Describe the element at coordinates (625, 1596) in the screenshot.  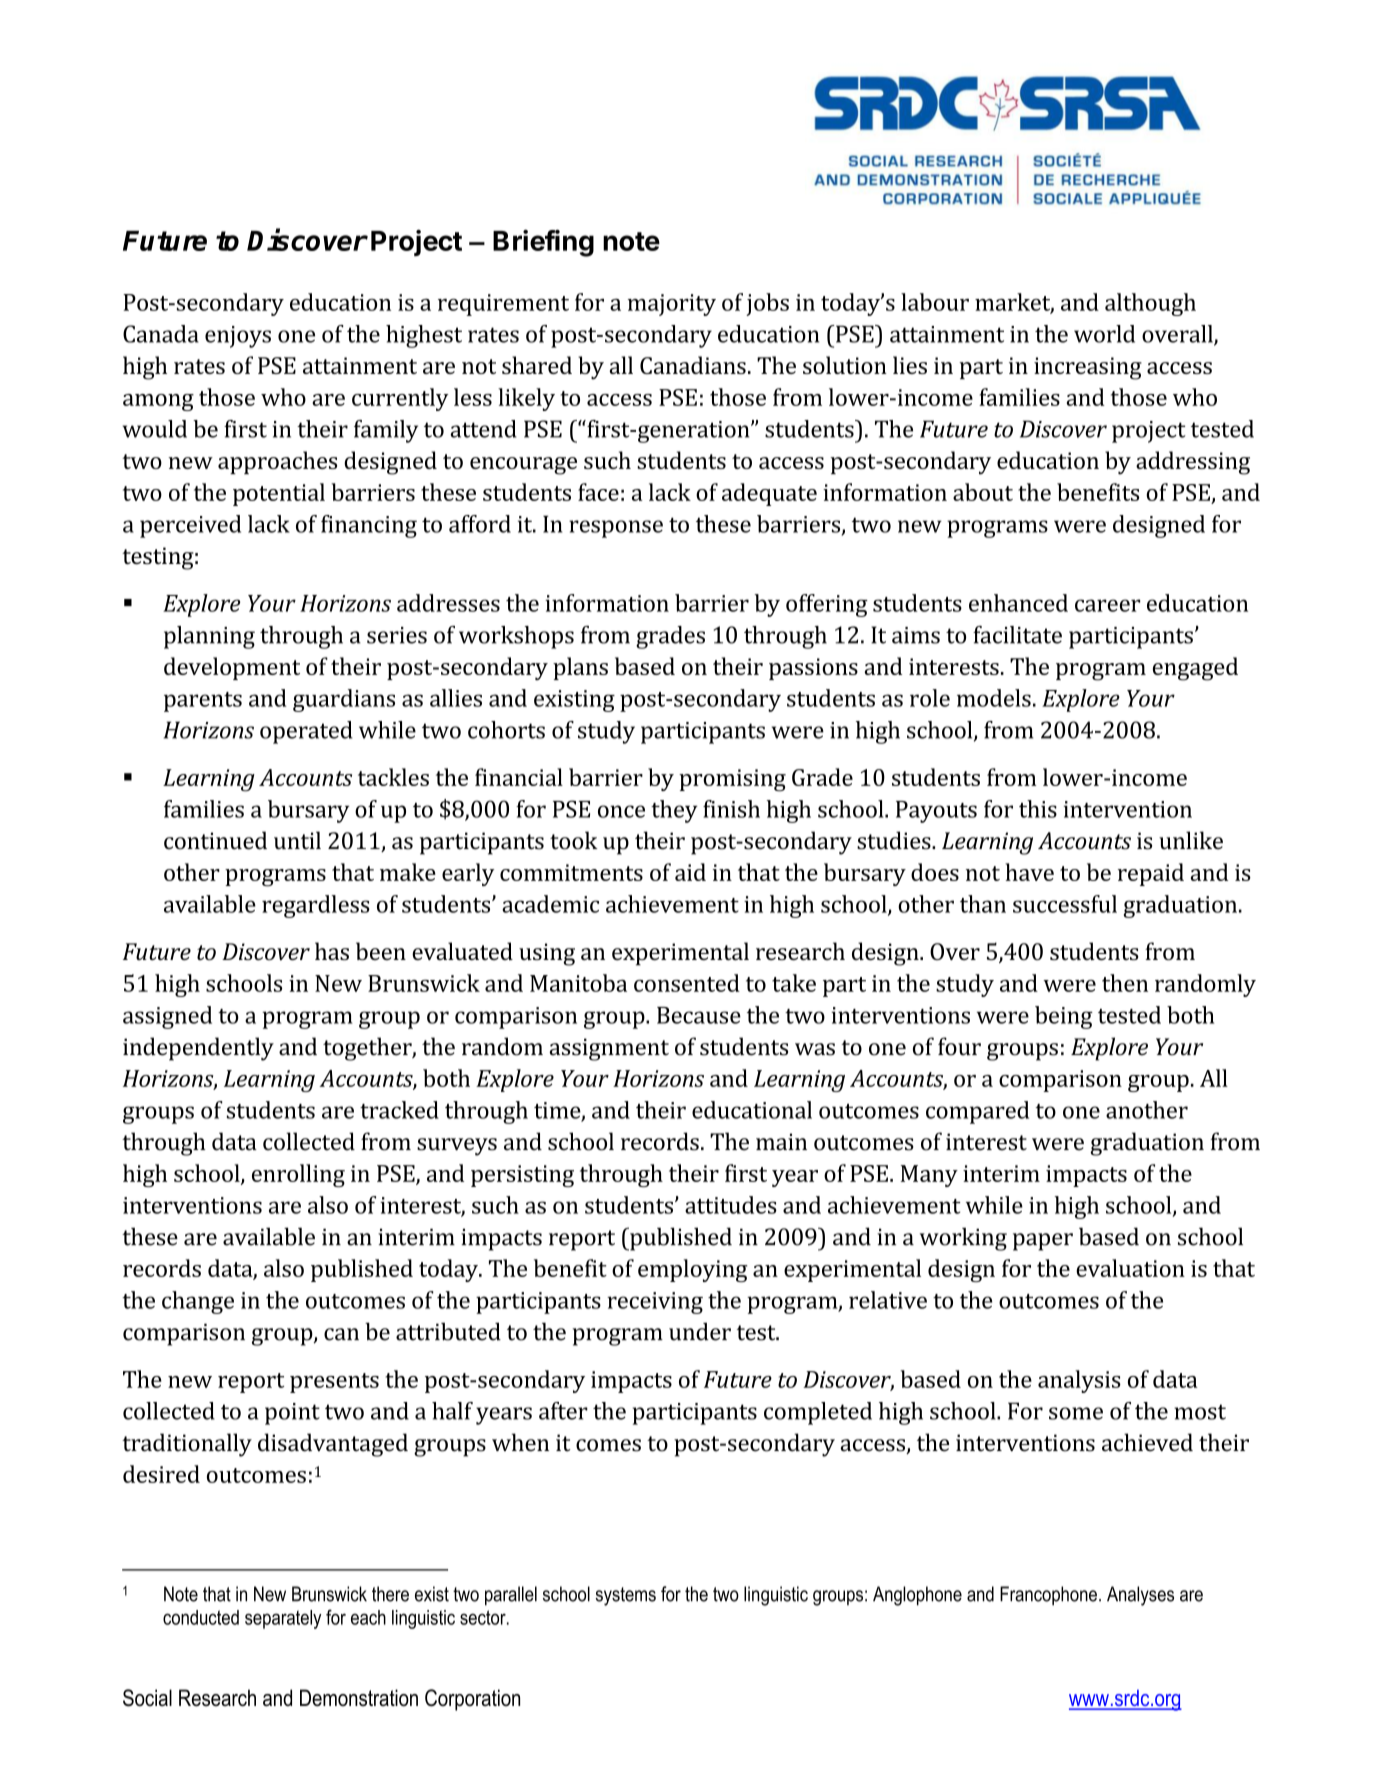
I see `systems` at that location.
